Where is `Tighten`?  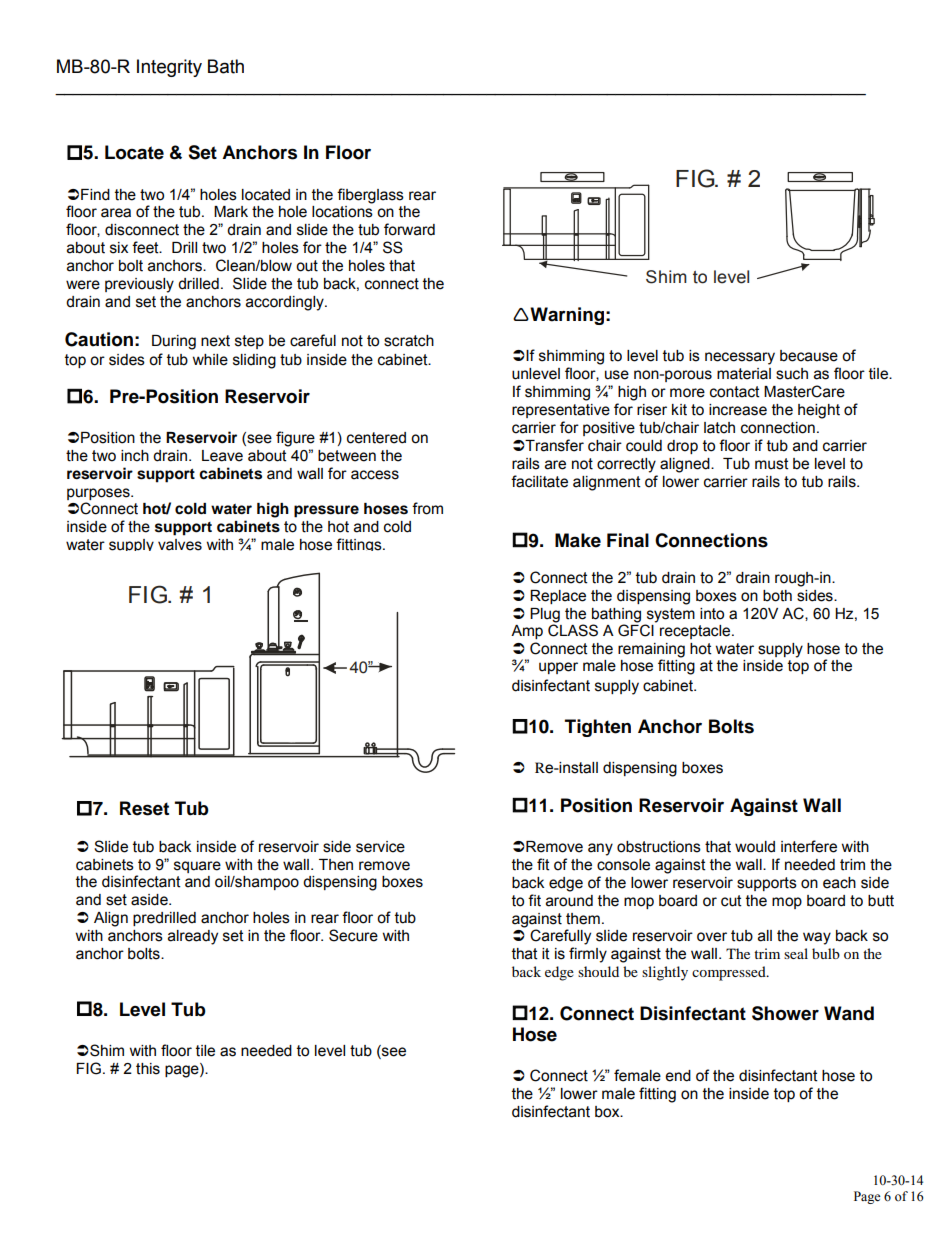
Tighten is located at coordinates (598, 728).
